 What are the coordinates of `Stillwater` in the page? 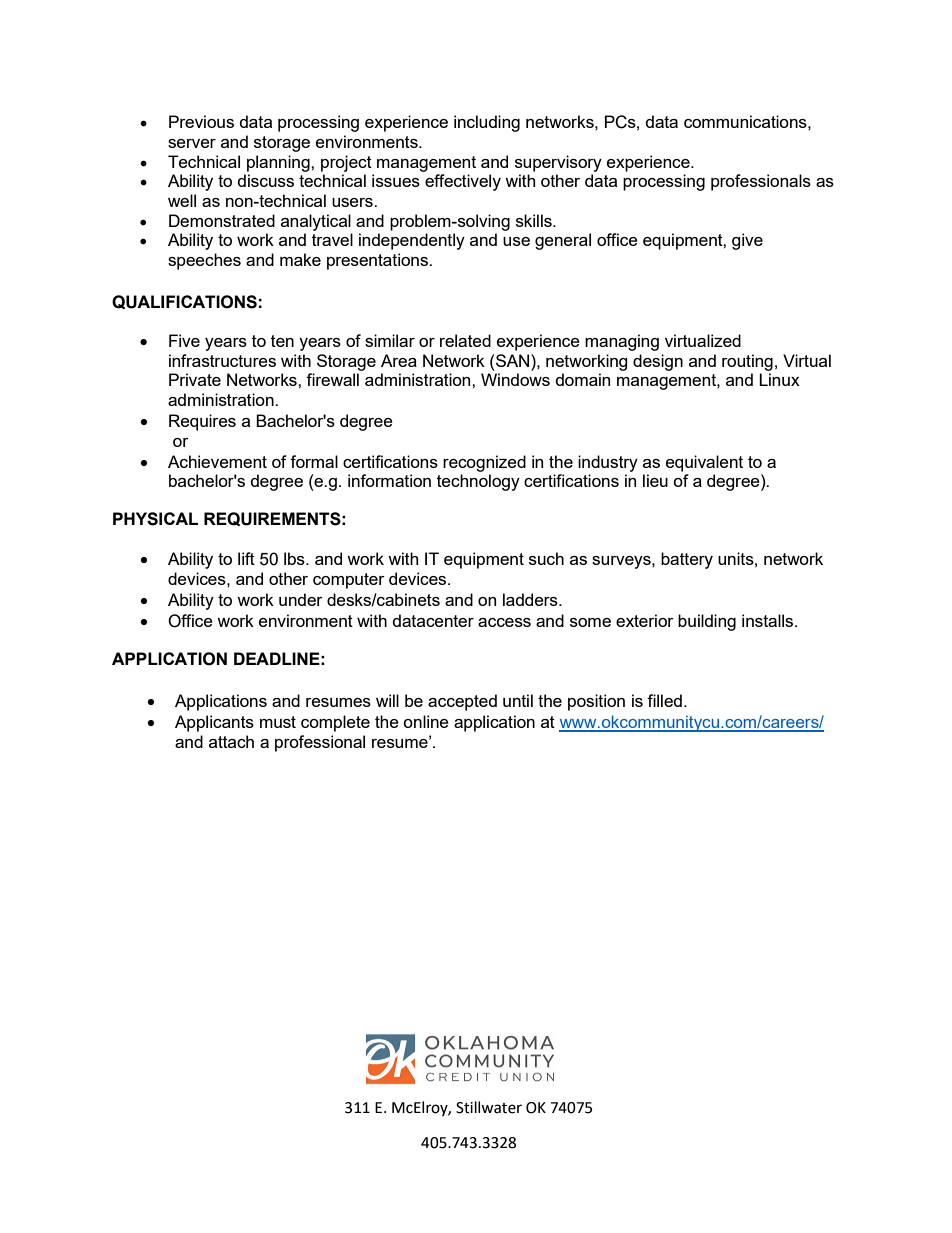 It's located at (489, 1107).
